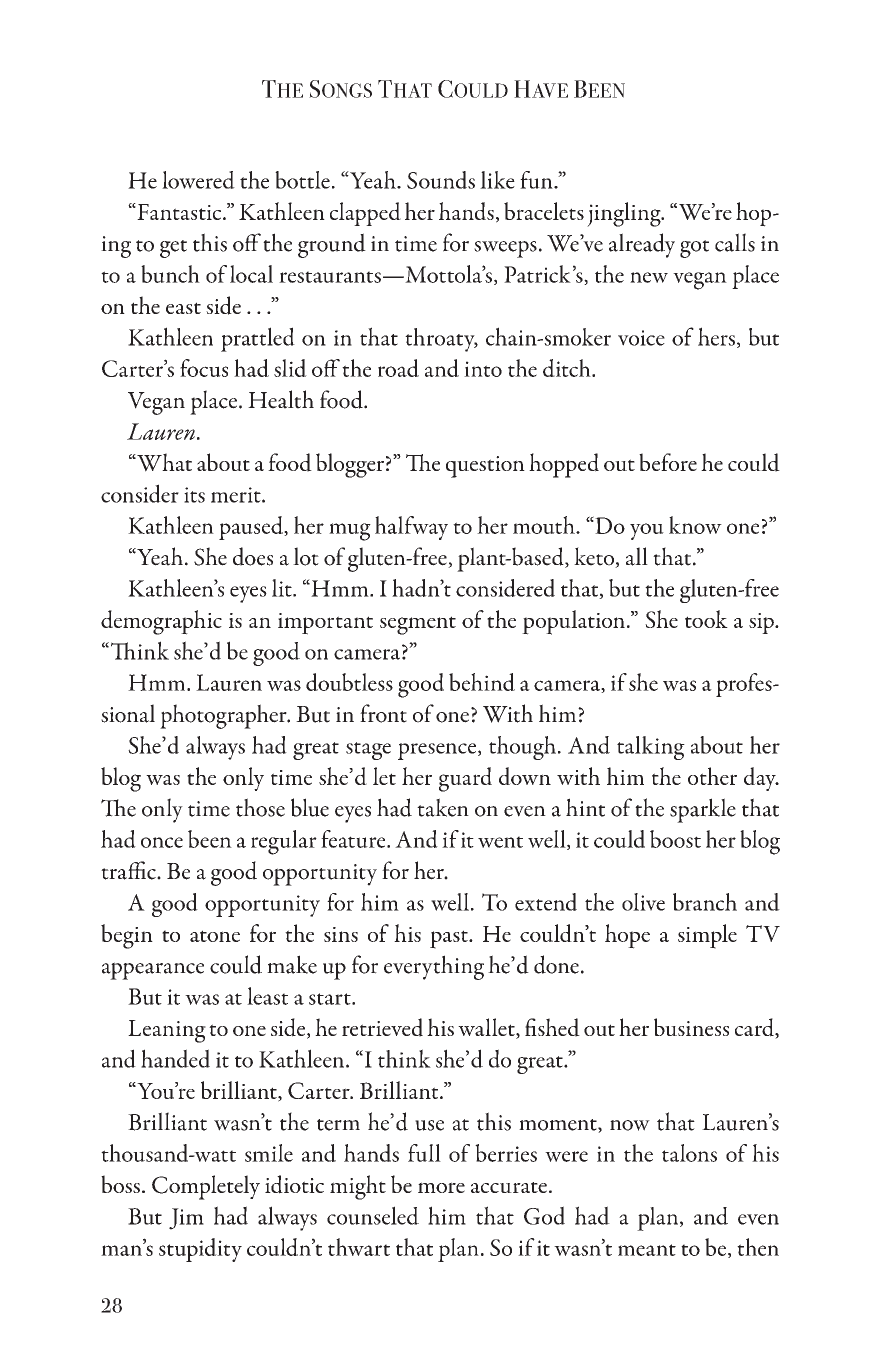 The image size is (887, 1372). I want to click on What, so click(163, 462).
